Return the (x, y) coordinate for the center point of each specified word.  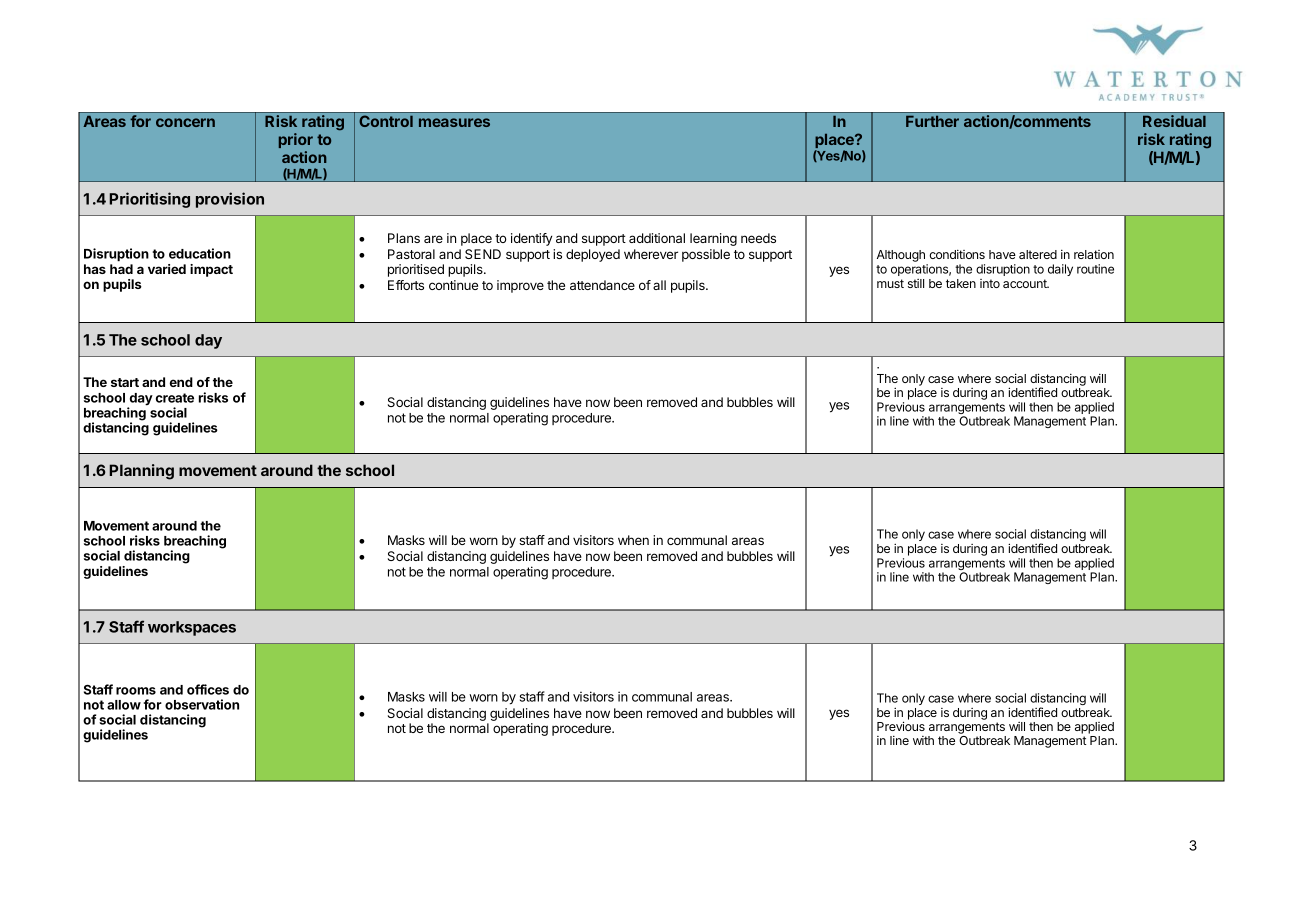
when (633, 540)
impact (211, 270)
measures (454, 122)
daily (1060, 270)
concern (185, 122)
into (990, 283)
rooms (136, 691)
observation (202, 704)
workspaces (192, 628)
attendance (602, 285)
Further (932, 121)
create (175, 398)
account (1026, 283)
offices (208, 689)
